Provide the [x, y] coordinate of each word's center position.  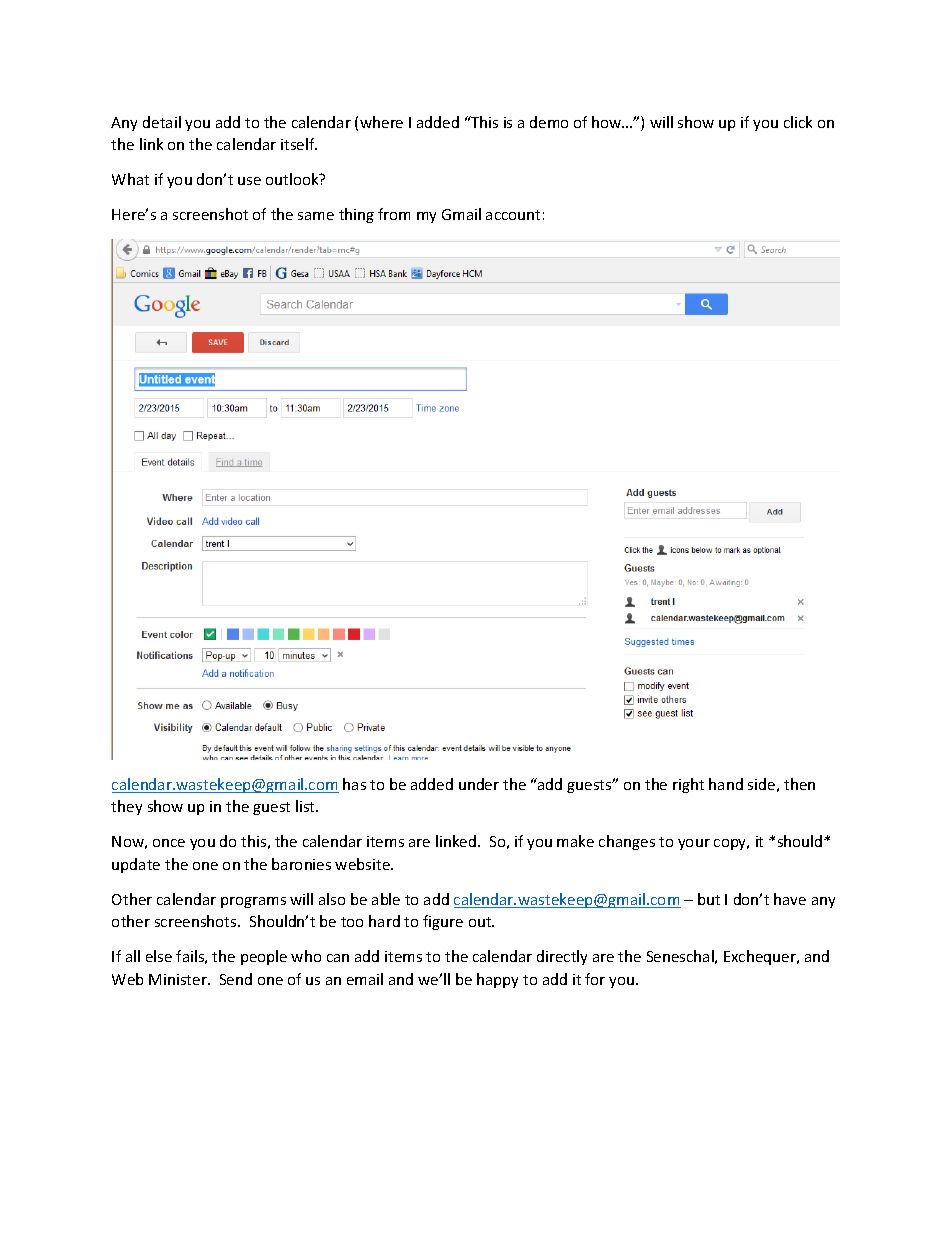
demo [549, 122]
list [306, 806]
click [798, 122]
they [126, 807]
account [513, 215]
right [688, 785]
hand [726, 784]
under [479, 784]
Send [236, 979]
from [394, 214]
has [354, 784]
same [316, 216]
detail [162, 122]
